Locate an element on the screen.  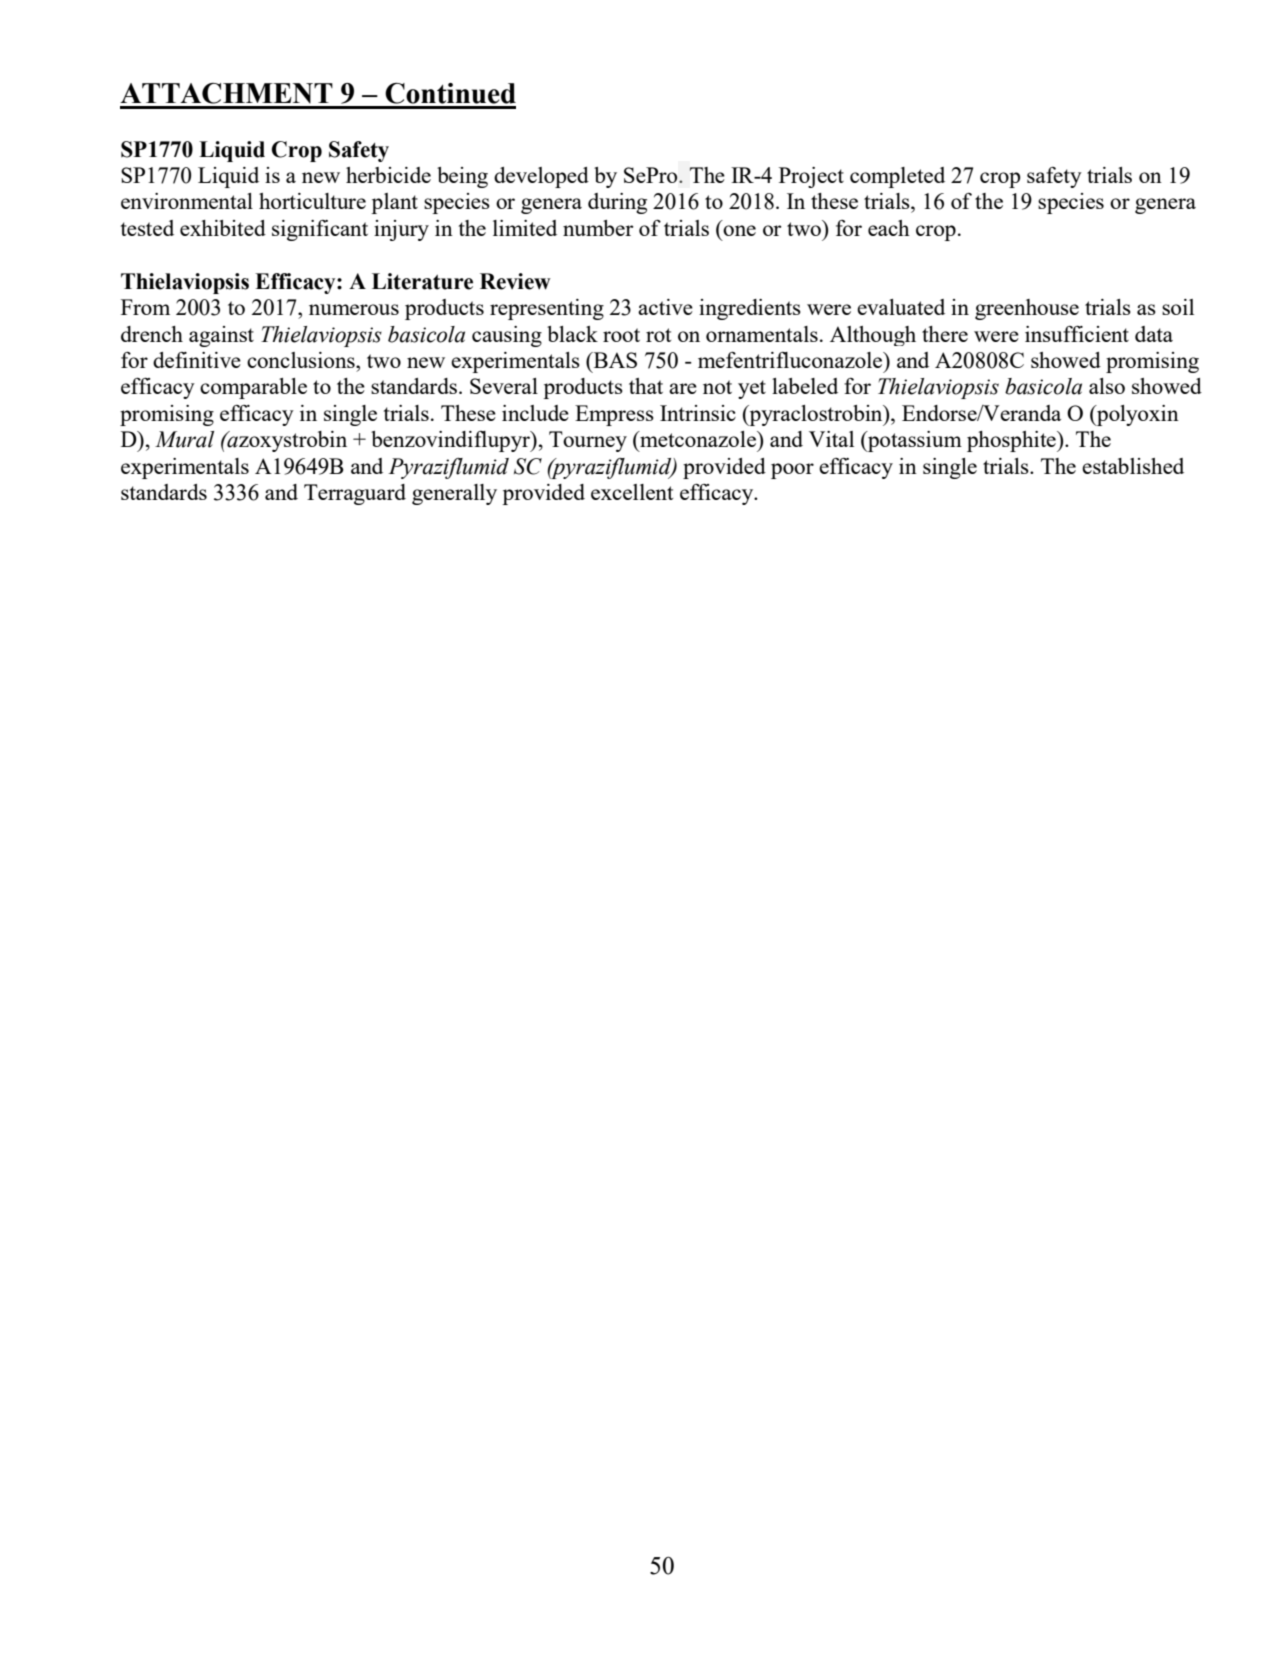
that is located at coordinates (646, 386).
